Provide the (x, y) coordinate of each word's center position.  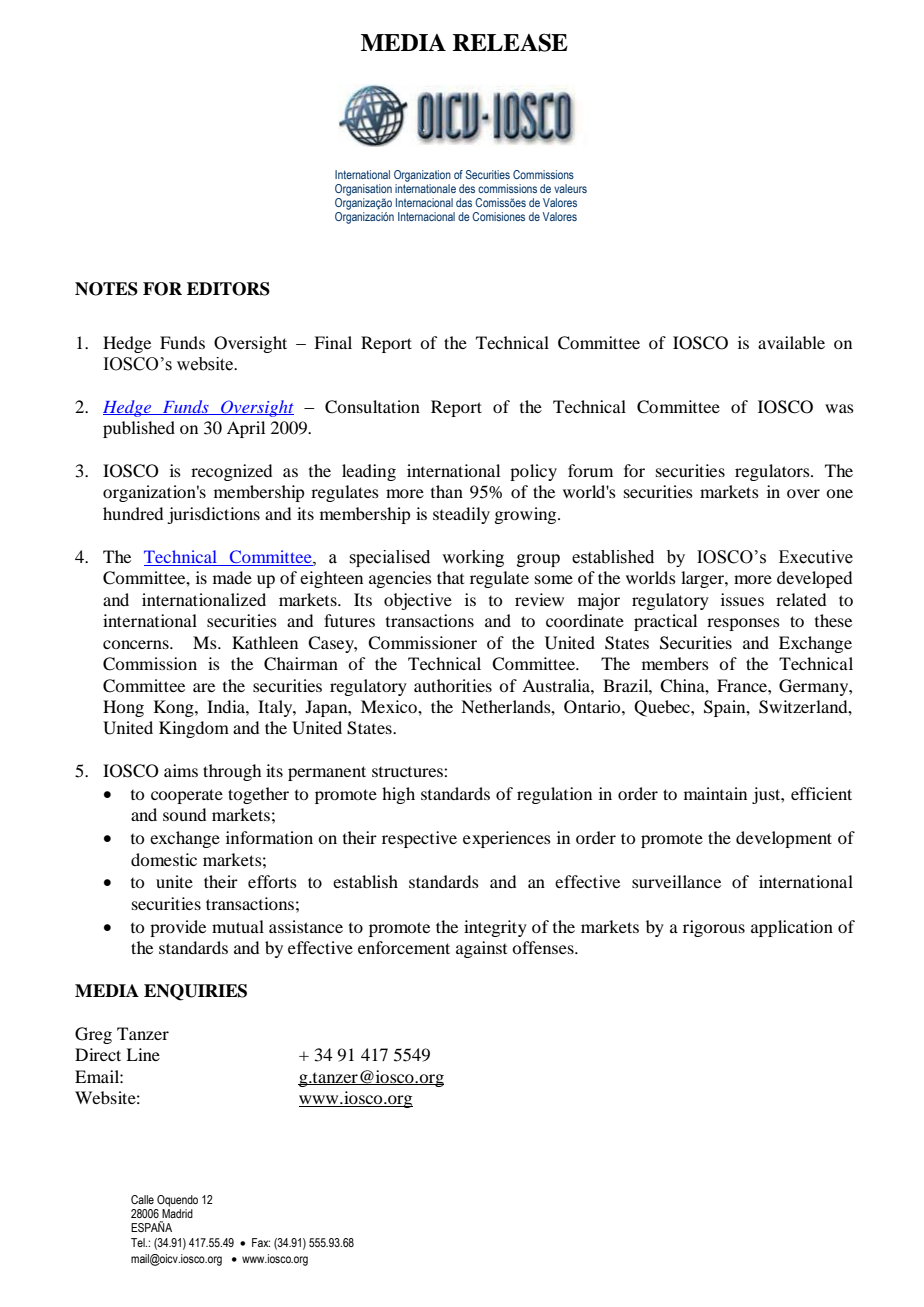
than (447, 491)
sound (184, 814)
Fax (261, 1242)
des (467, 188)
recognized (231, 472)
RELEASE (510, 42)
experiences (507, 839)
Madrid (177, 1213)
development (784, 839)
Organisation (363, 190)
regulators (773, 472)
